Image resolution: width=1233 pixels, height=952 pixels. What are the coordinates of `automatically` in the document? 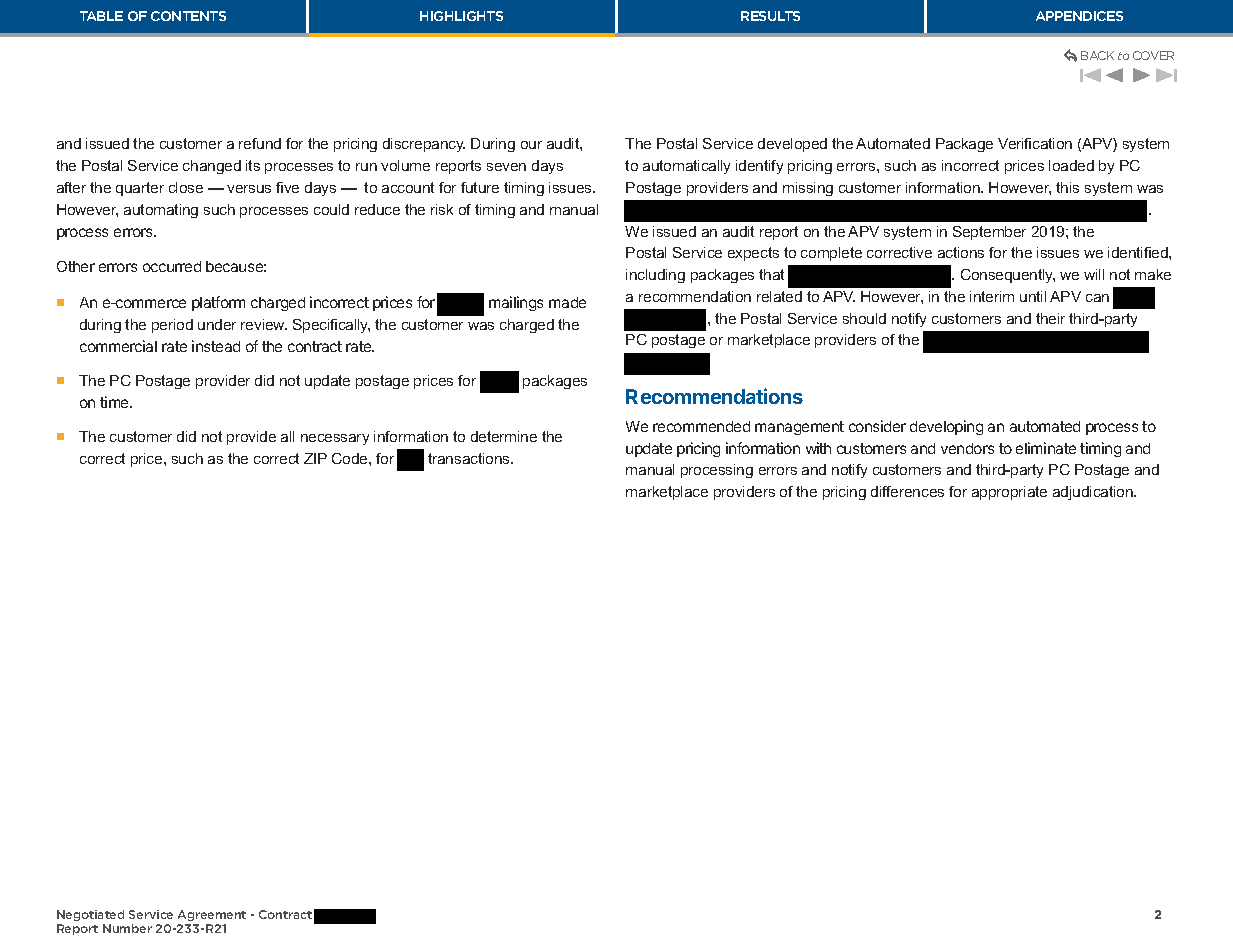 It's located at (686, 167).
